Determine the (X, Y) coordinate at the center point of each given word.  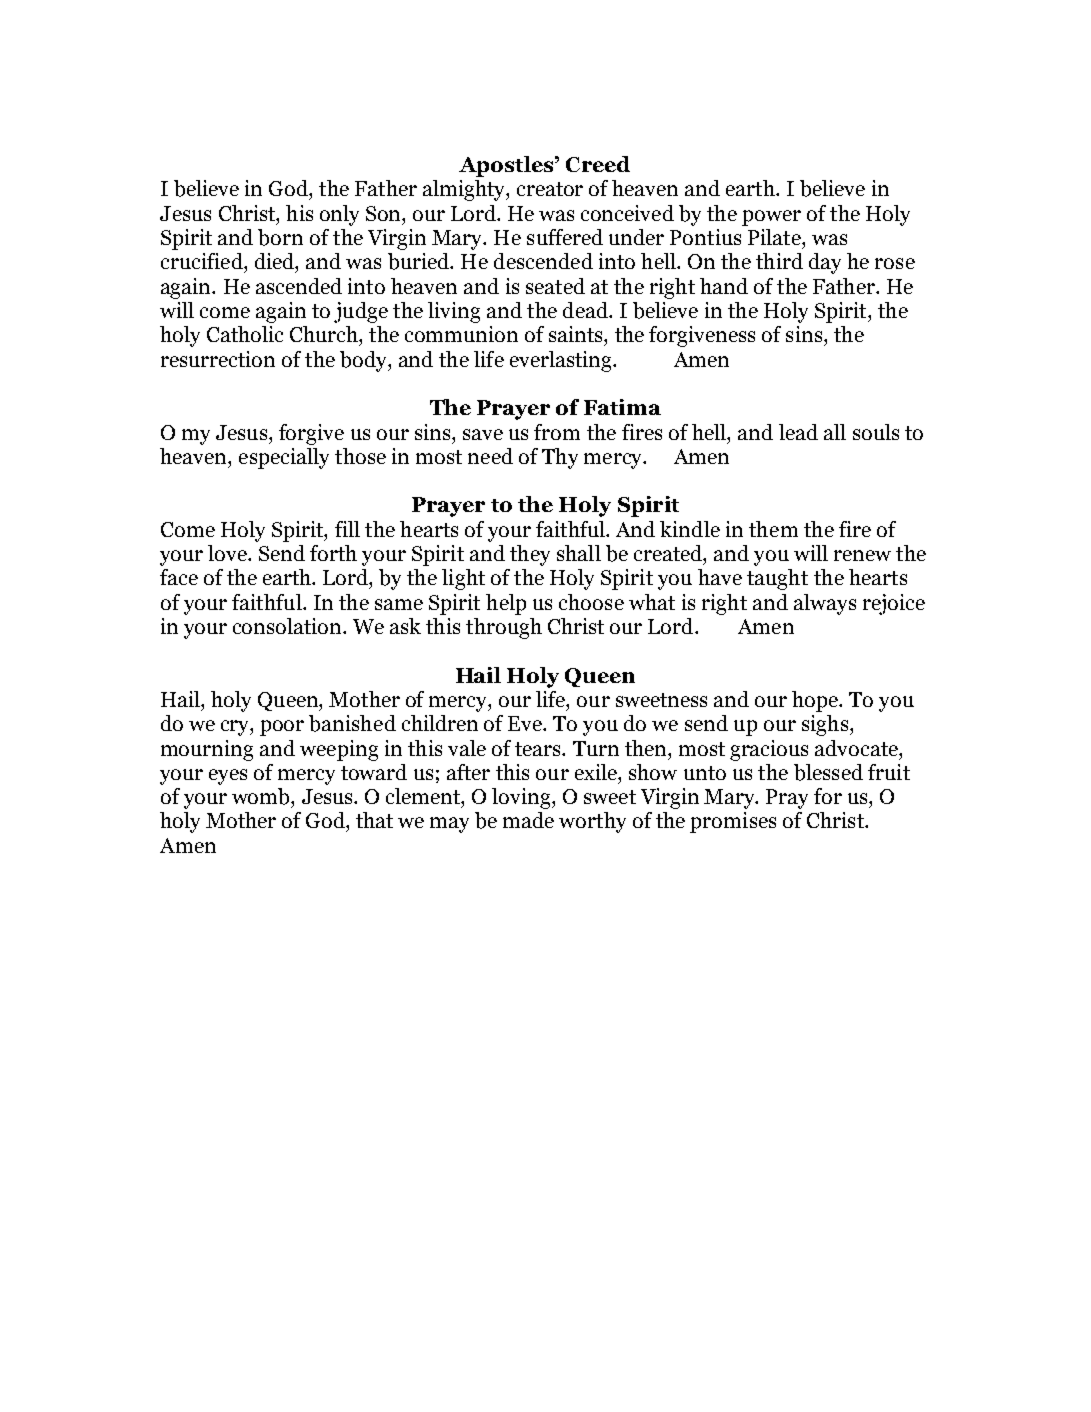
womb (262, 796)
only (339, 215)
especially (284, 458)
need (490, 456)
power (771, 218)
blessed (828, 772)
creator (550, 189)
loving (522, 798)
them (773, 529)
